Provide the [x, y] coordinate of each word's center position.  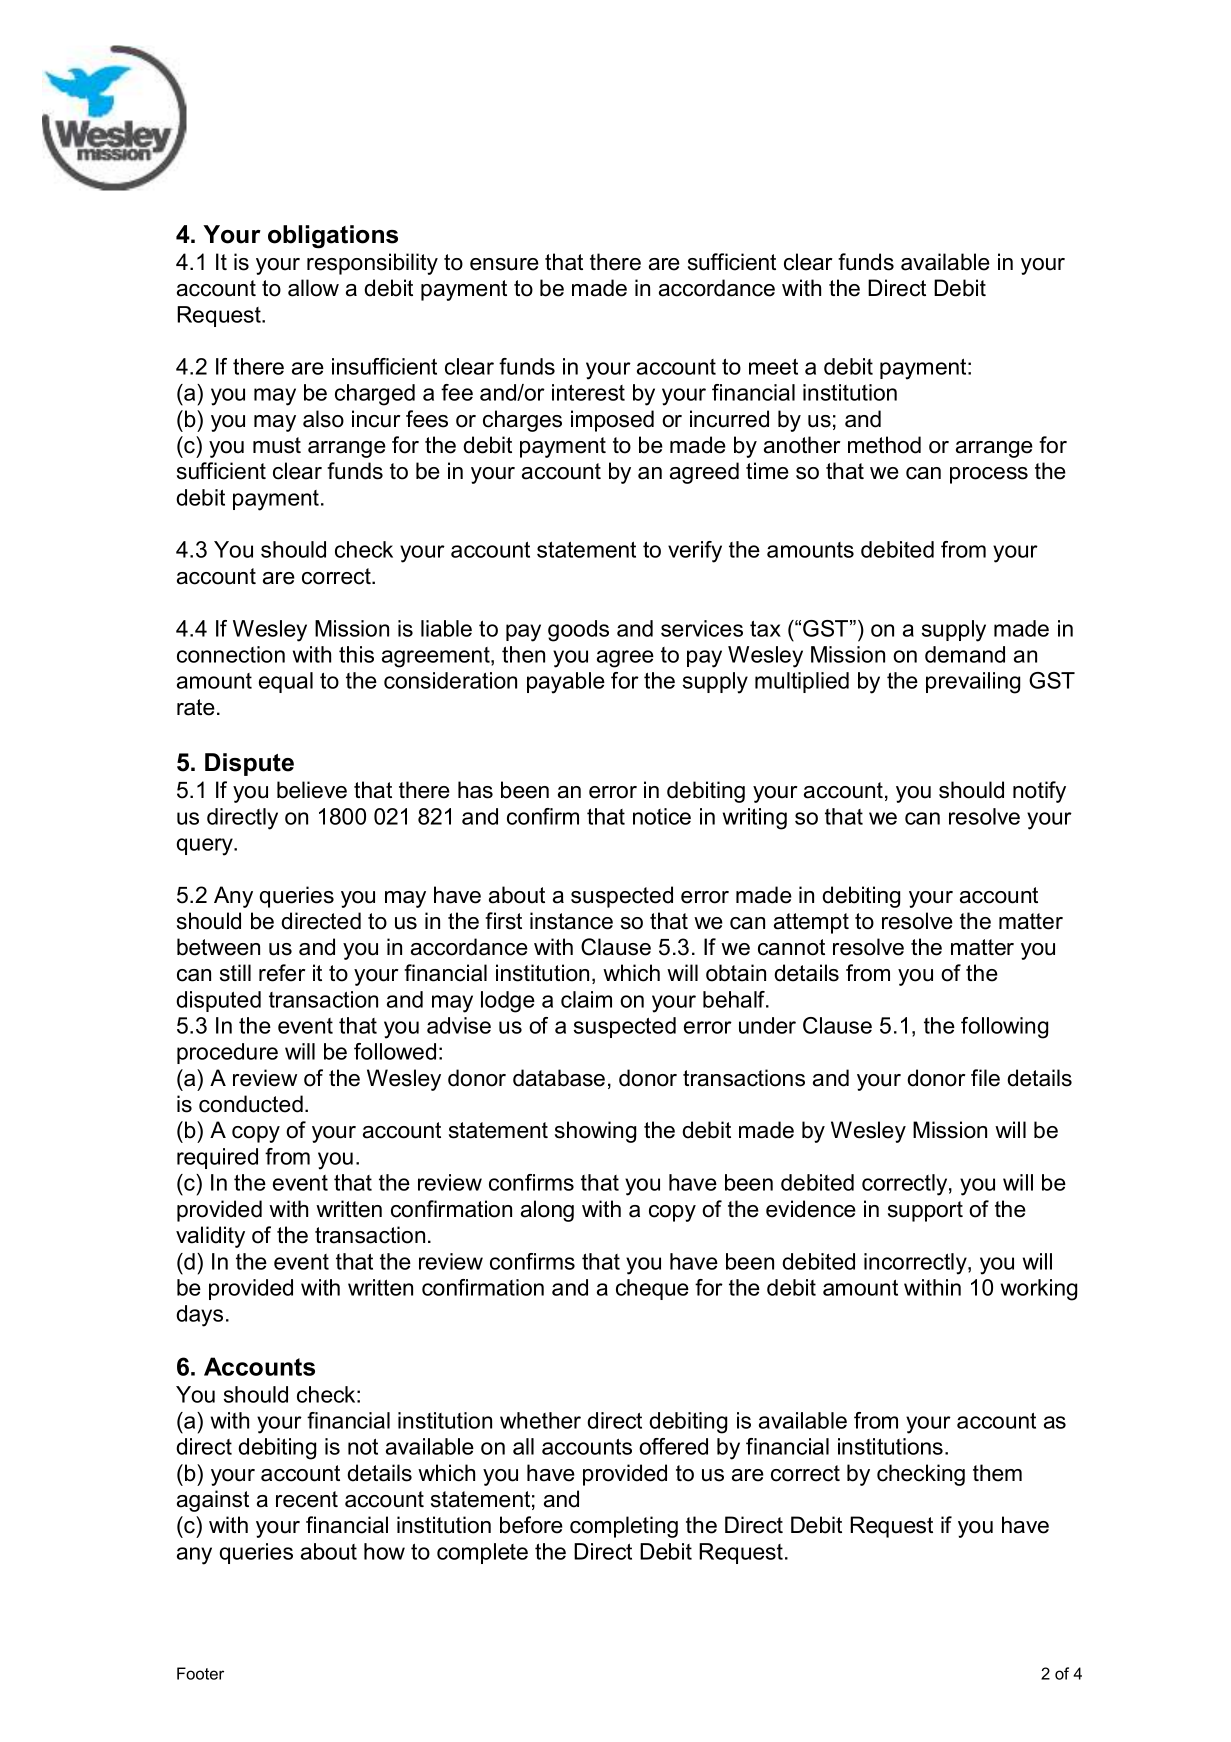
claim [586, 999]
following [1004, 1028]
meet [773, 366]
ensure [504, 264]
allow [313, 288]
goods [578, 631]
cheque [652, 1289]
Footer [200, 1673]
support [925, 1211]
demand [965, 654]
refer [282, 973]
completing [624, 1527]
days [199, 1316]
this [356, 654]
